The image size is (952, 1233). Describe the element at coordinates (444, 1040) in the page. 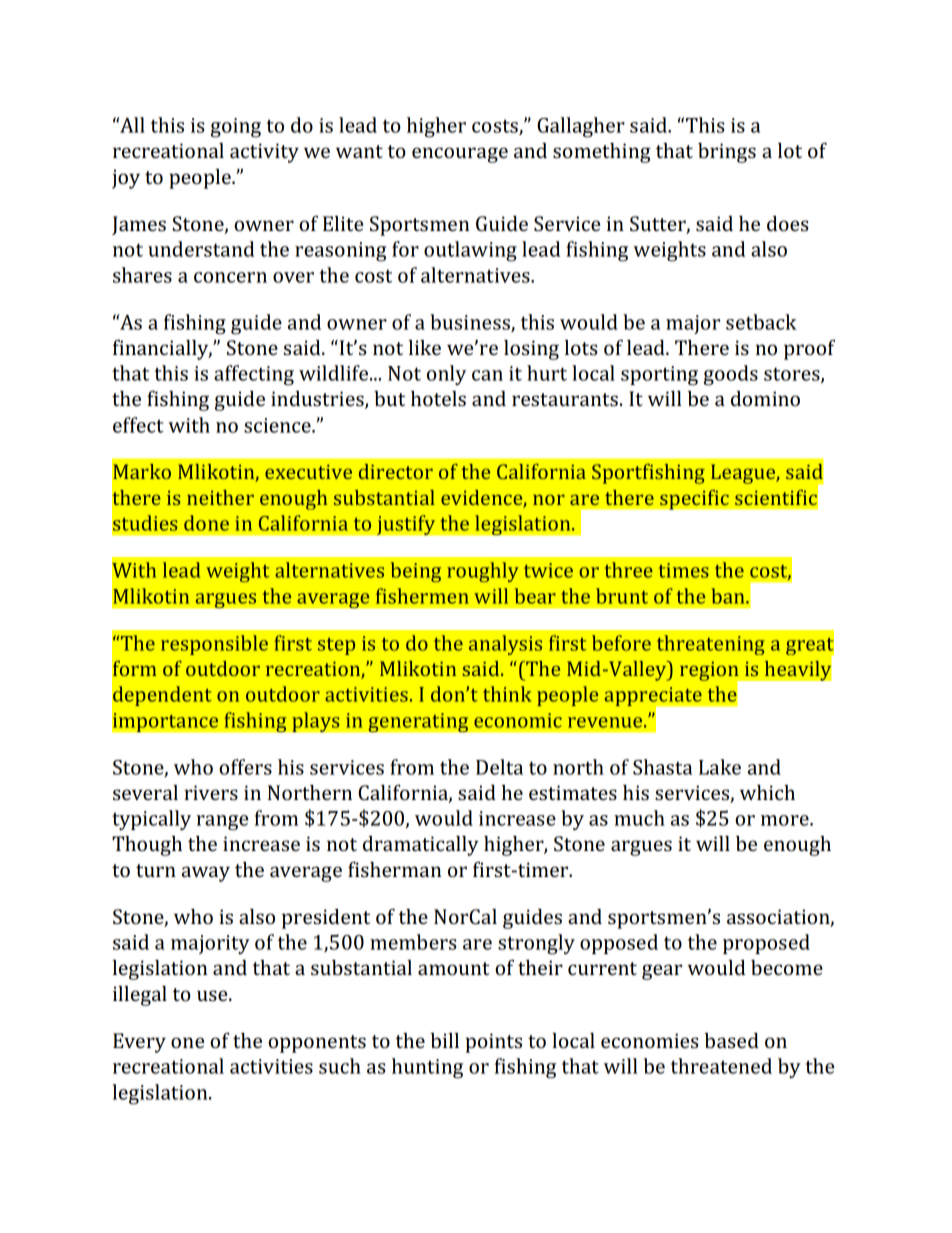

I see `bill` at that location.
